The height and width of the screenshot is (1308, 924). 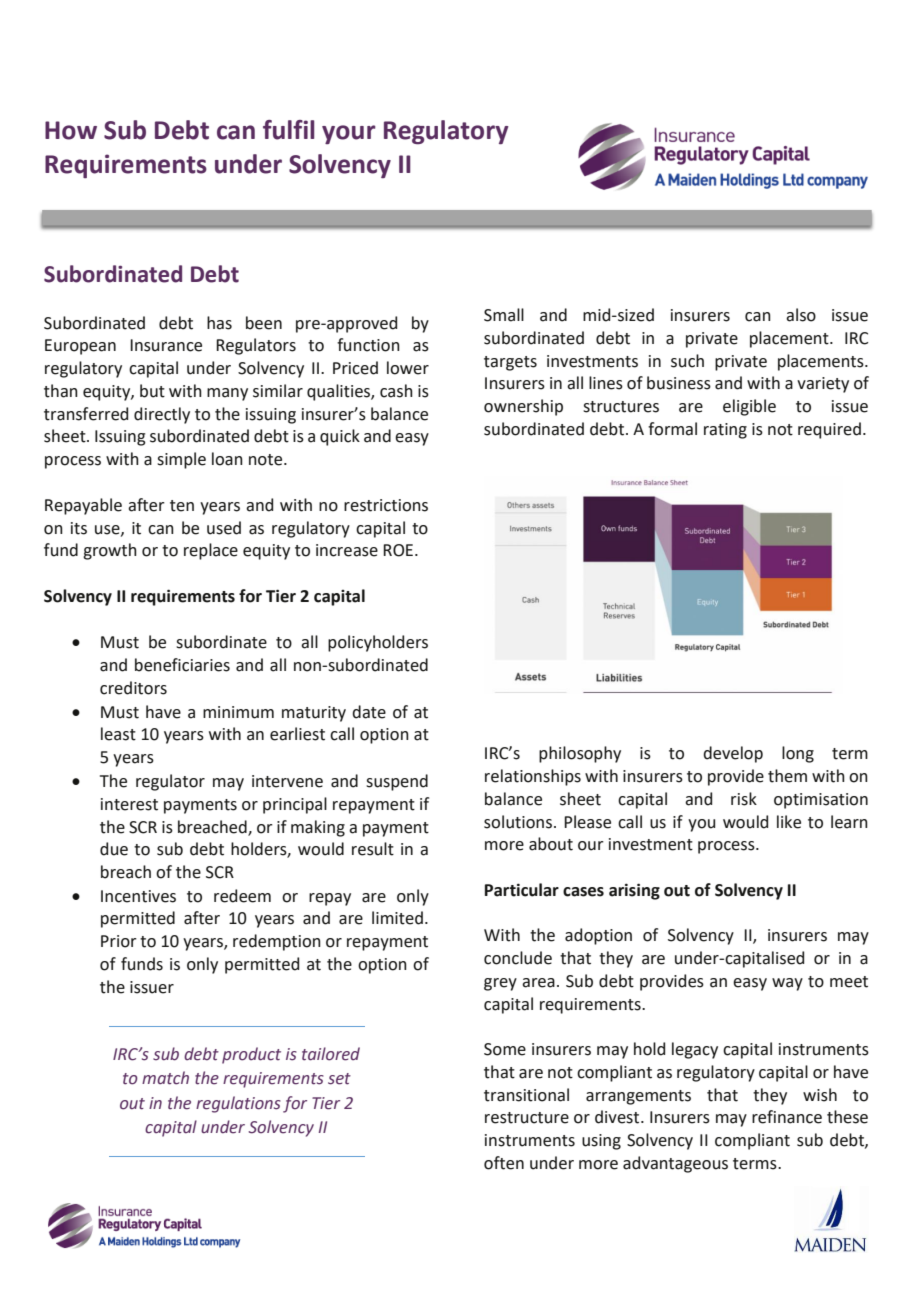 I want to click on How, so click(x=71, y=130).
